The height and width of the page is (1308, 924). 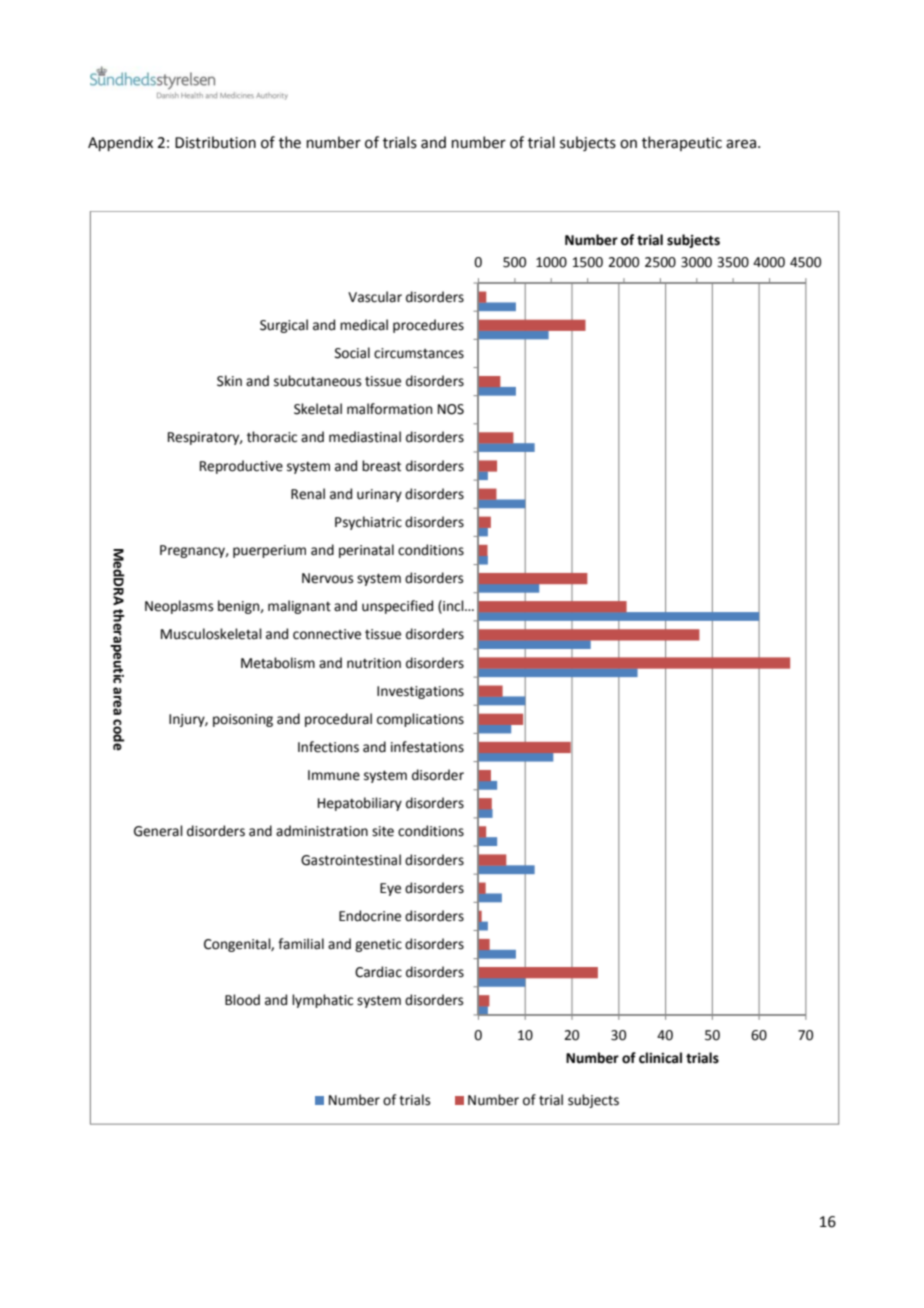 I want to click on infestations, so click(x=427, y=747).
